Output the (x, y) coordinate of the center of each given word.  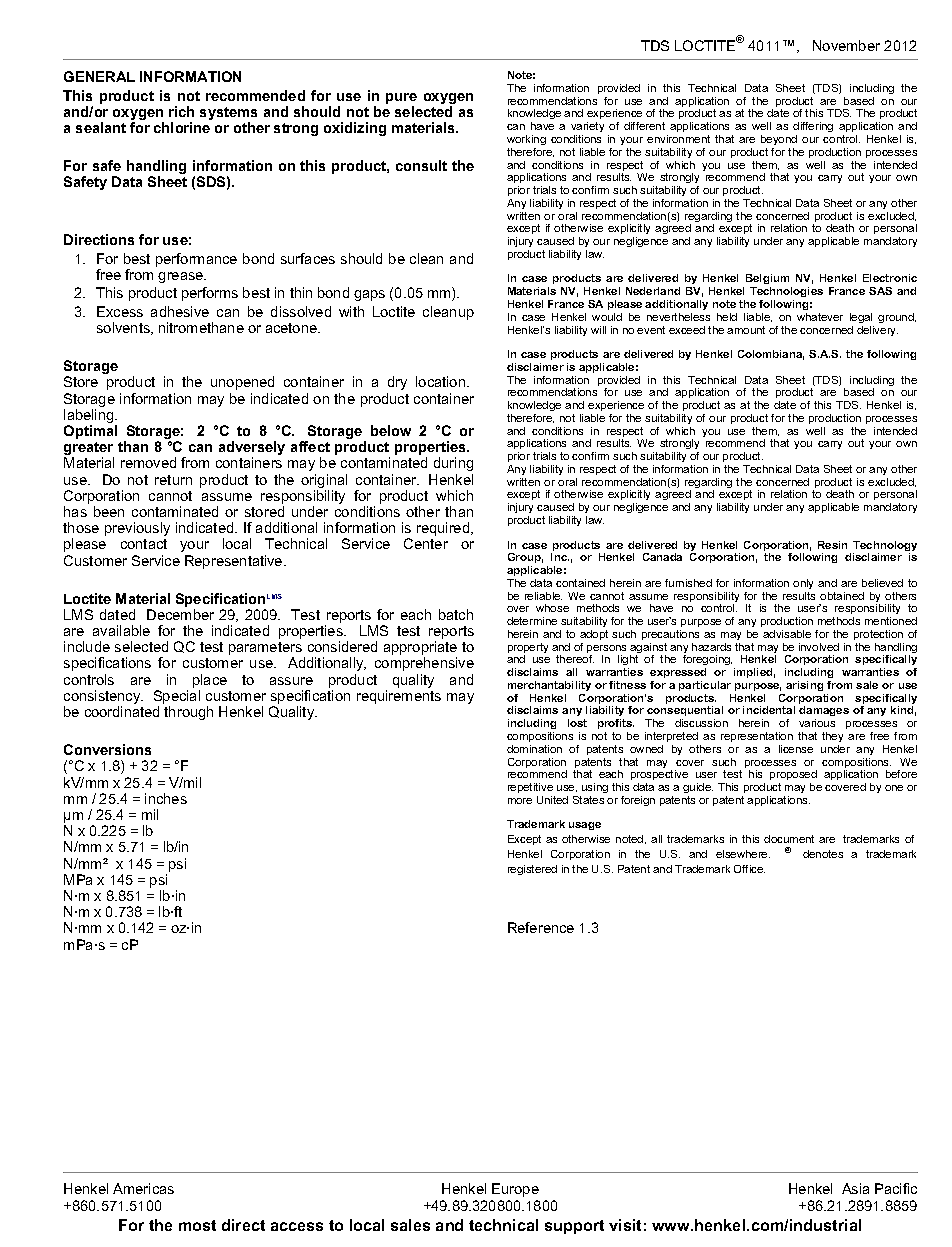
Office (749, 869)
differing (813, 129)
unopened (242, 383)
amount (746, 330)
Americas (143, 1188)
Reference (541, 927)
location (442, 381)
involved (819, 647)
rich (181, 111)
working (526, 140)
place (210, 682)
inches (166, 798)
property (528, 649)
